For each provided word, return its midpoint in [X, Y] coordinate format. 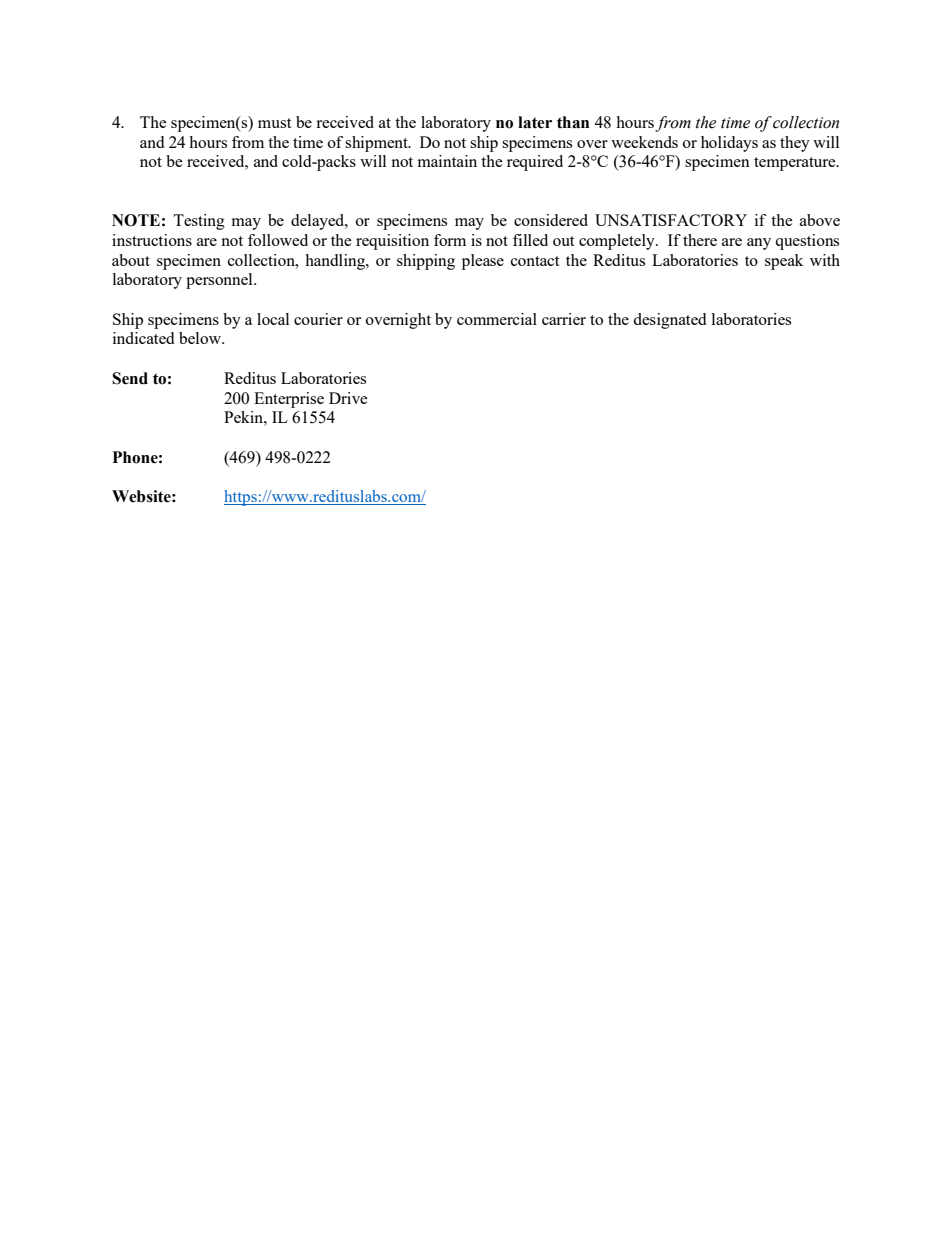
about [131, 260]
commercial [497, 319]
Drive [348, 398]
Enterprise [289, 400]
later [535, 122]
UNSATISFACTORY [671, 220]
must [274, 123]
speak [784, 262]
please [483, 262]
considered [551, 220]
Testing [199, 222]
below [201, 338]
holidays [729, 144]
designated [669, 321]
